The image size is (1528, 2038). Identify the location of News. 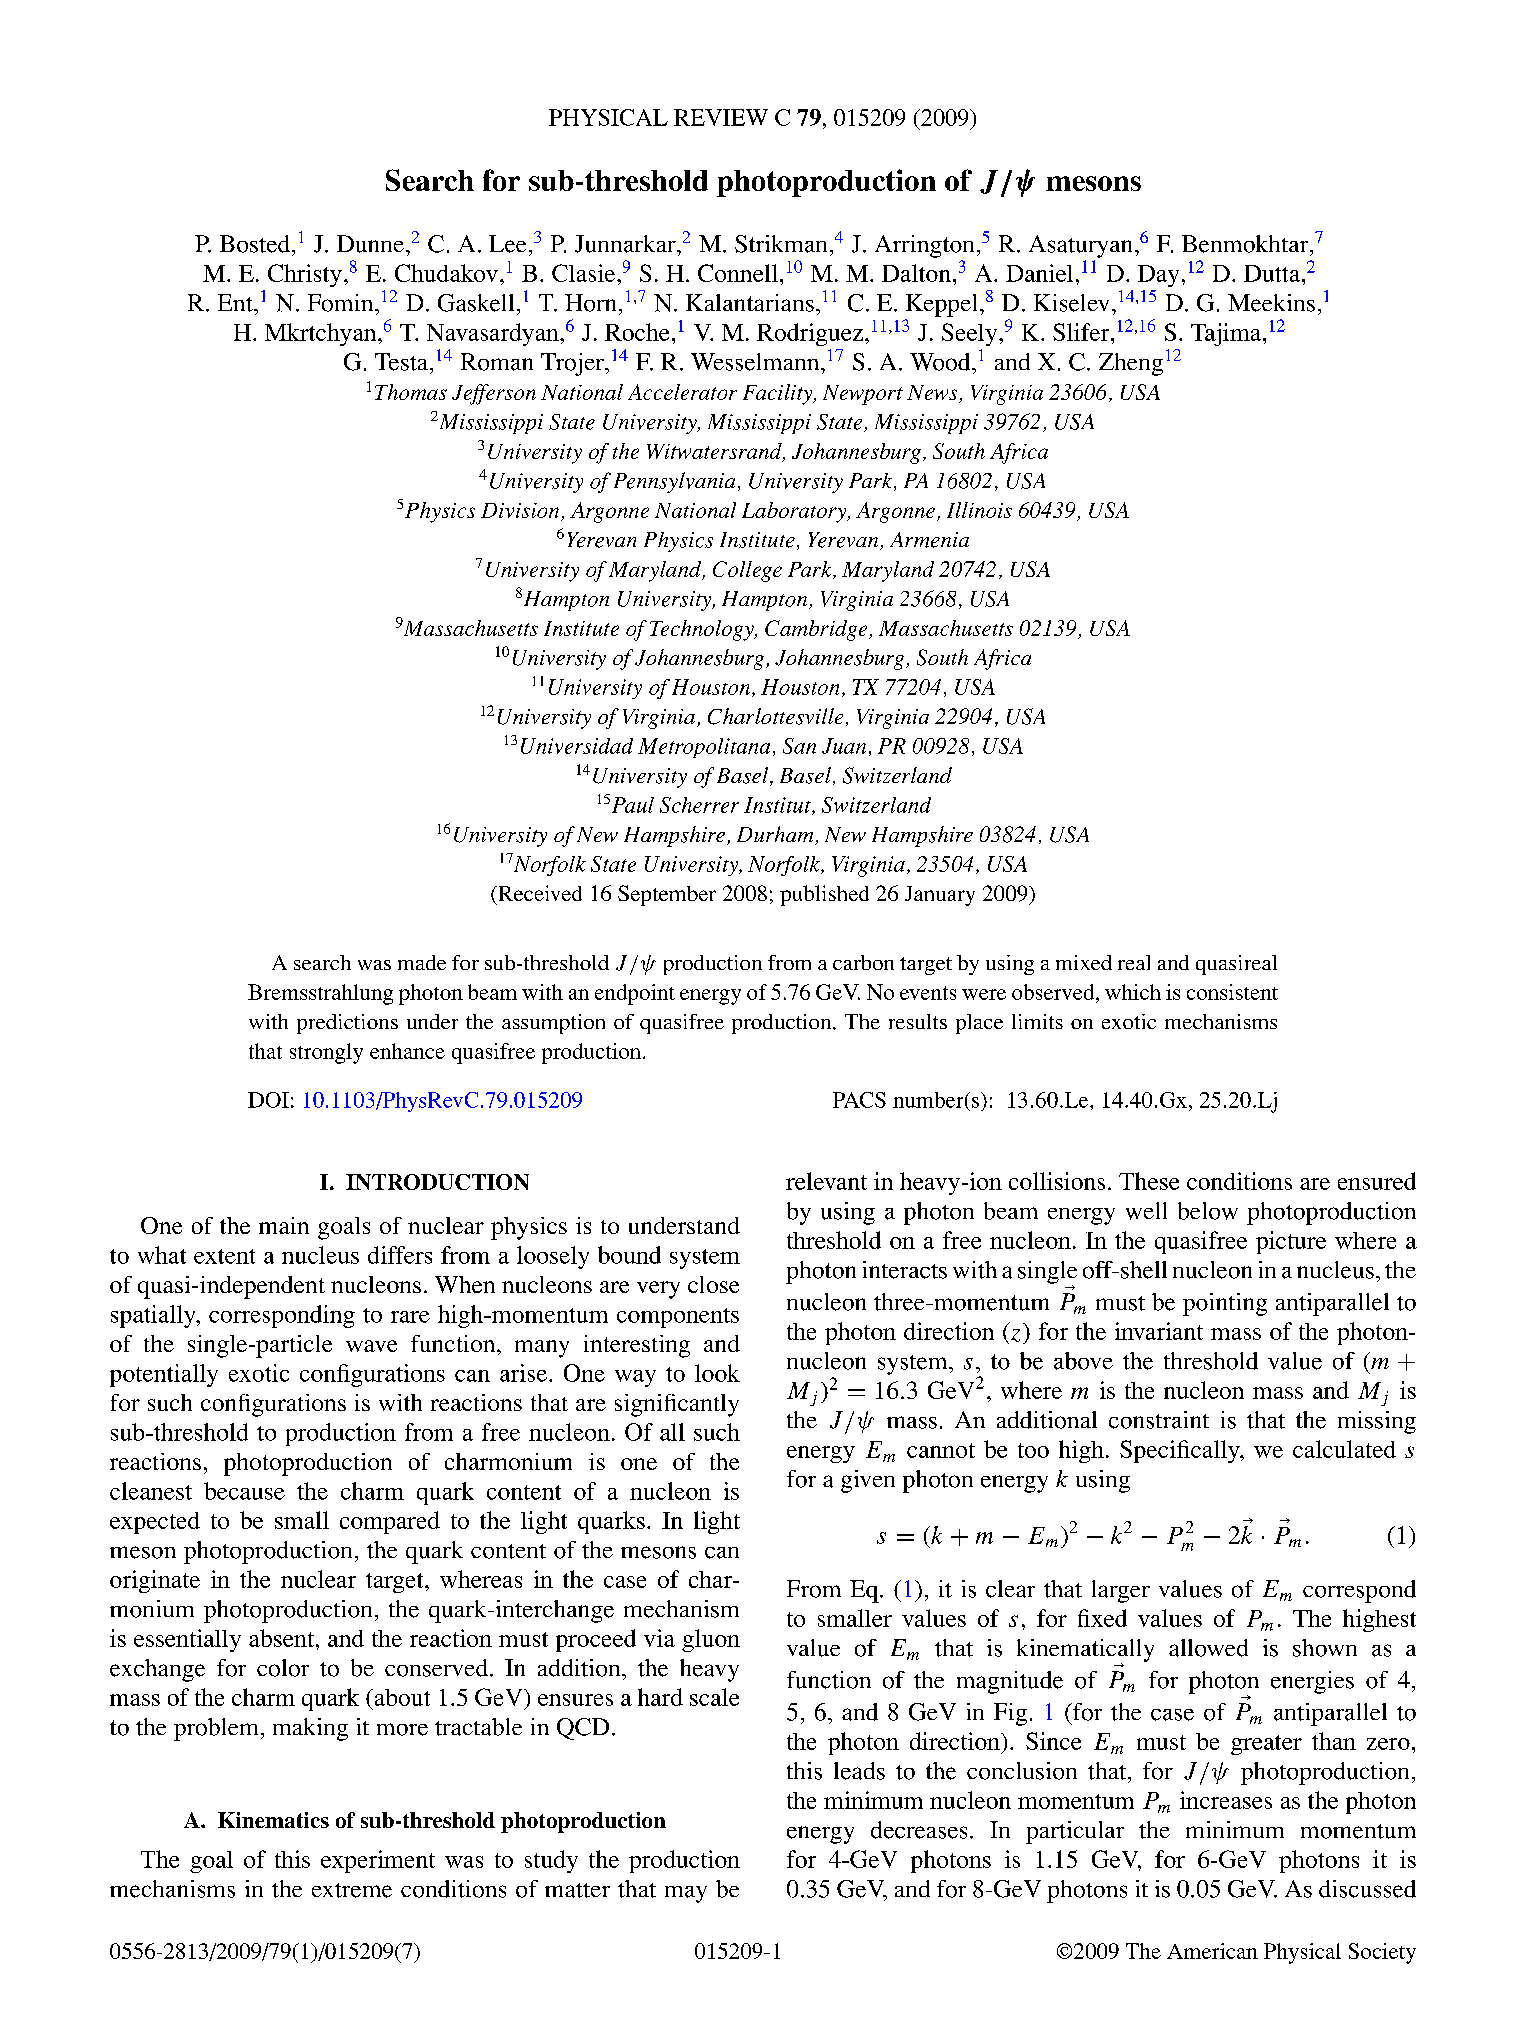
(933, 394).
